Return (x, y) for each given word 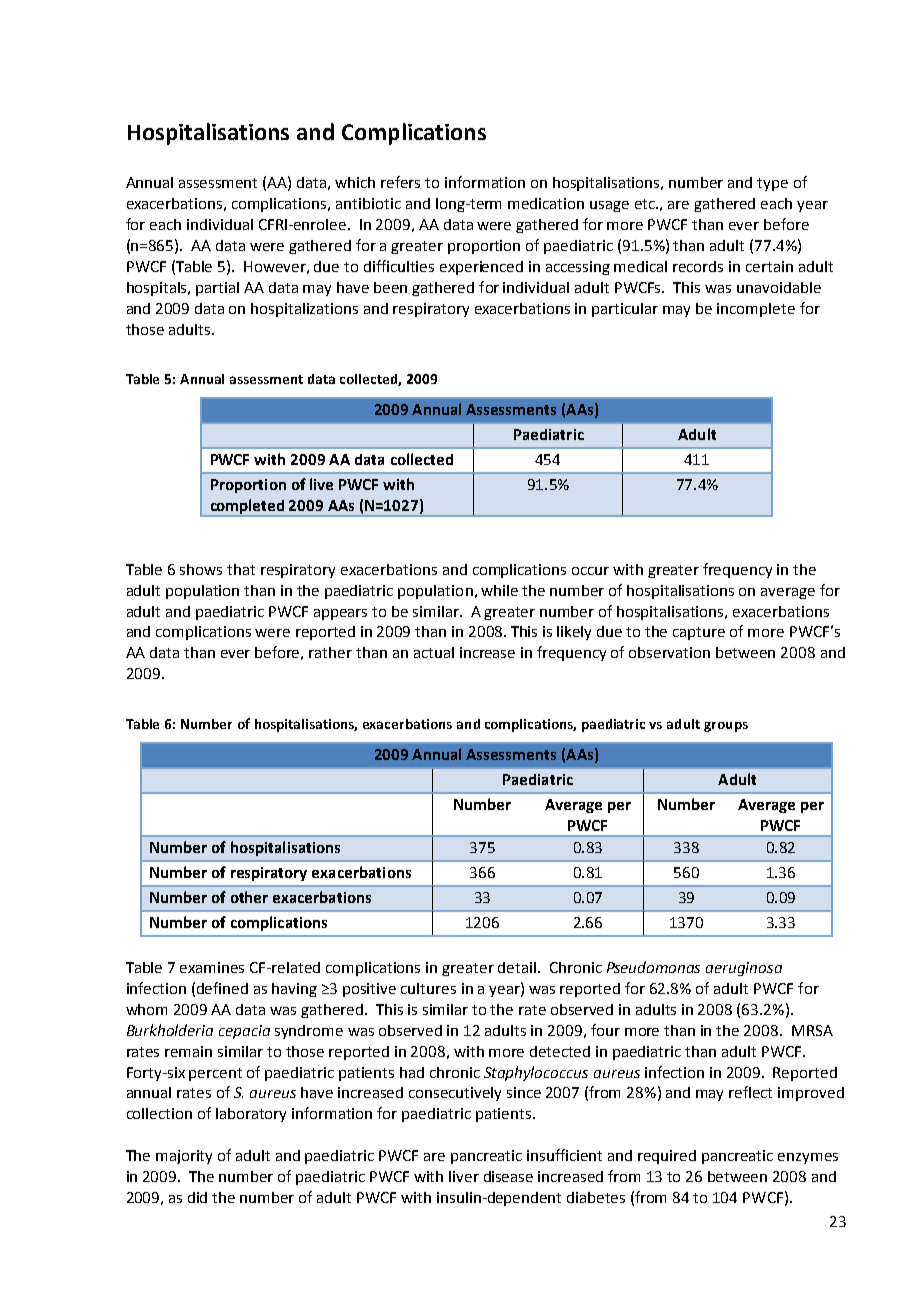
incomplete (756, 310)
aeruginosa (744, 969)
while (499, 590)
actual (434, 652)
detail (517, 967)
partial (217, 289)
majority (184, 1157)
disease (508, 1176)
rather (330, 652)
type (772, 184)
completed (247, 507)
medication (546, 203)
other (249, 897)
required (667, 1157)
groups (726, 727)
